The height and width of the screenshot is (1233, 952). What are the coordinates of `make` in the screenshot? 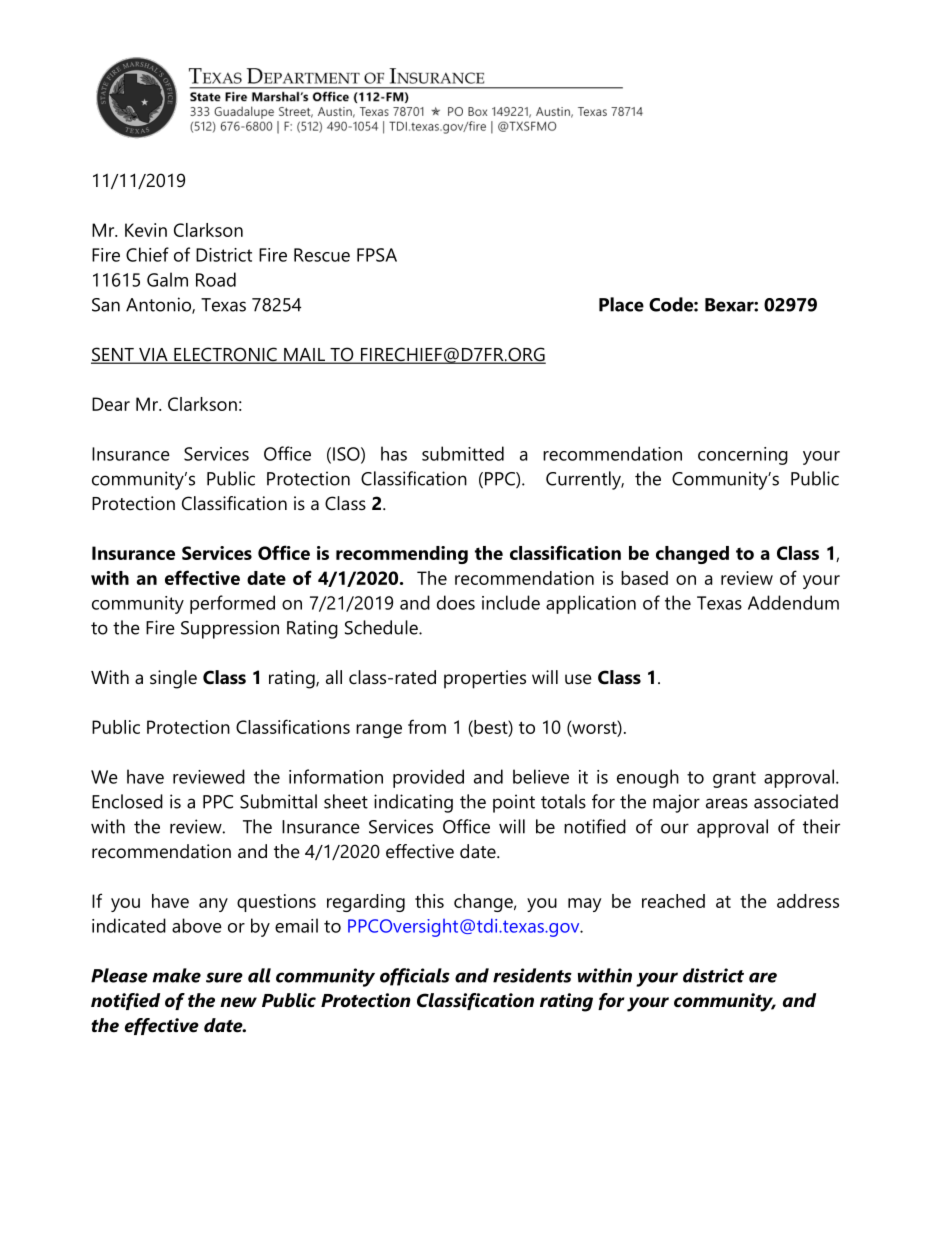 It's located at (176, 975).
